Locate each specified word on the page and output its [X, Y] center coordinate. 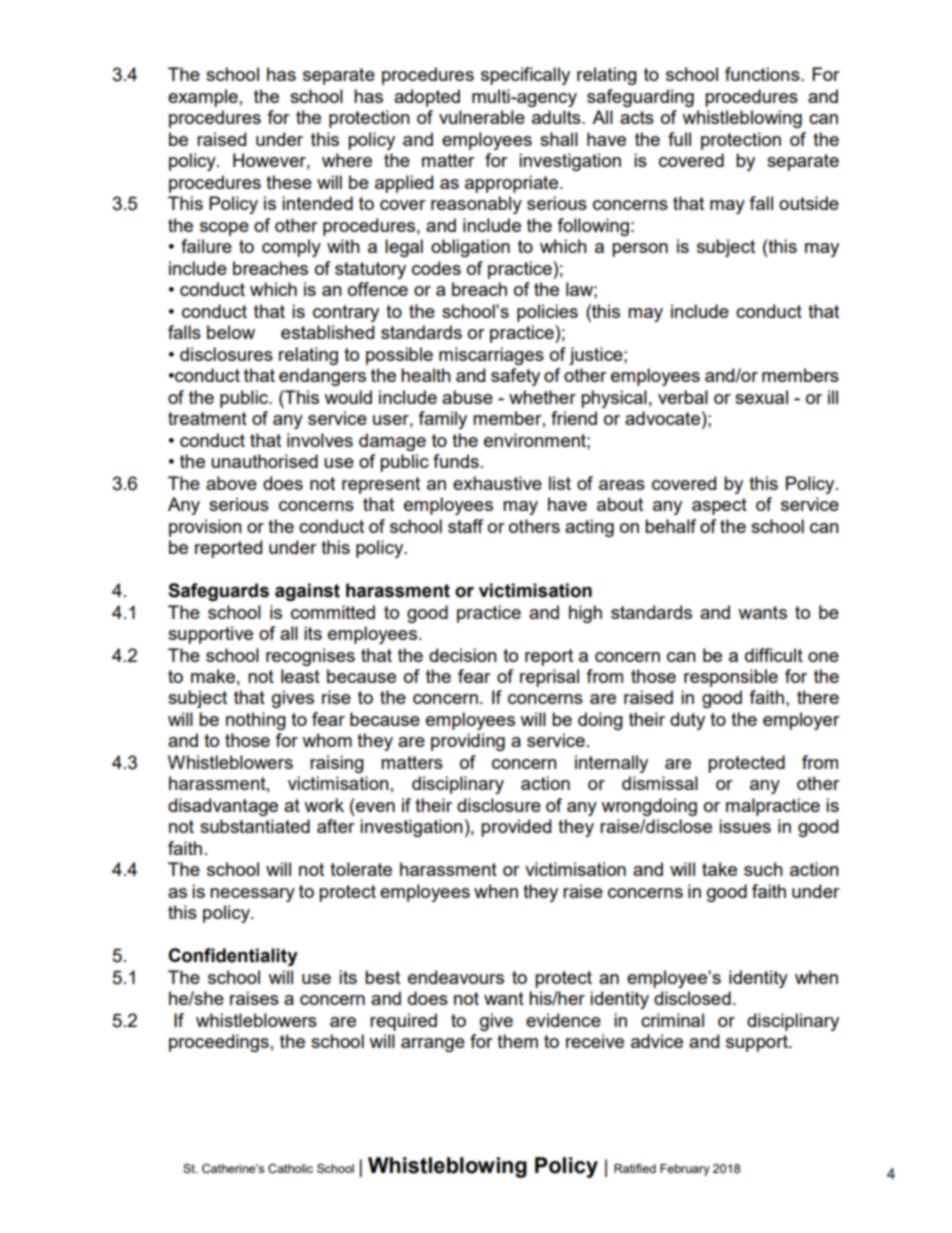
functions [763, 74]
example [203, 98]
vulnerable [482, 117]
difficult [774, 655]
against [307, 592]
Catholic [290, 1168]
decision [463, 655]
